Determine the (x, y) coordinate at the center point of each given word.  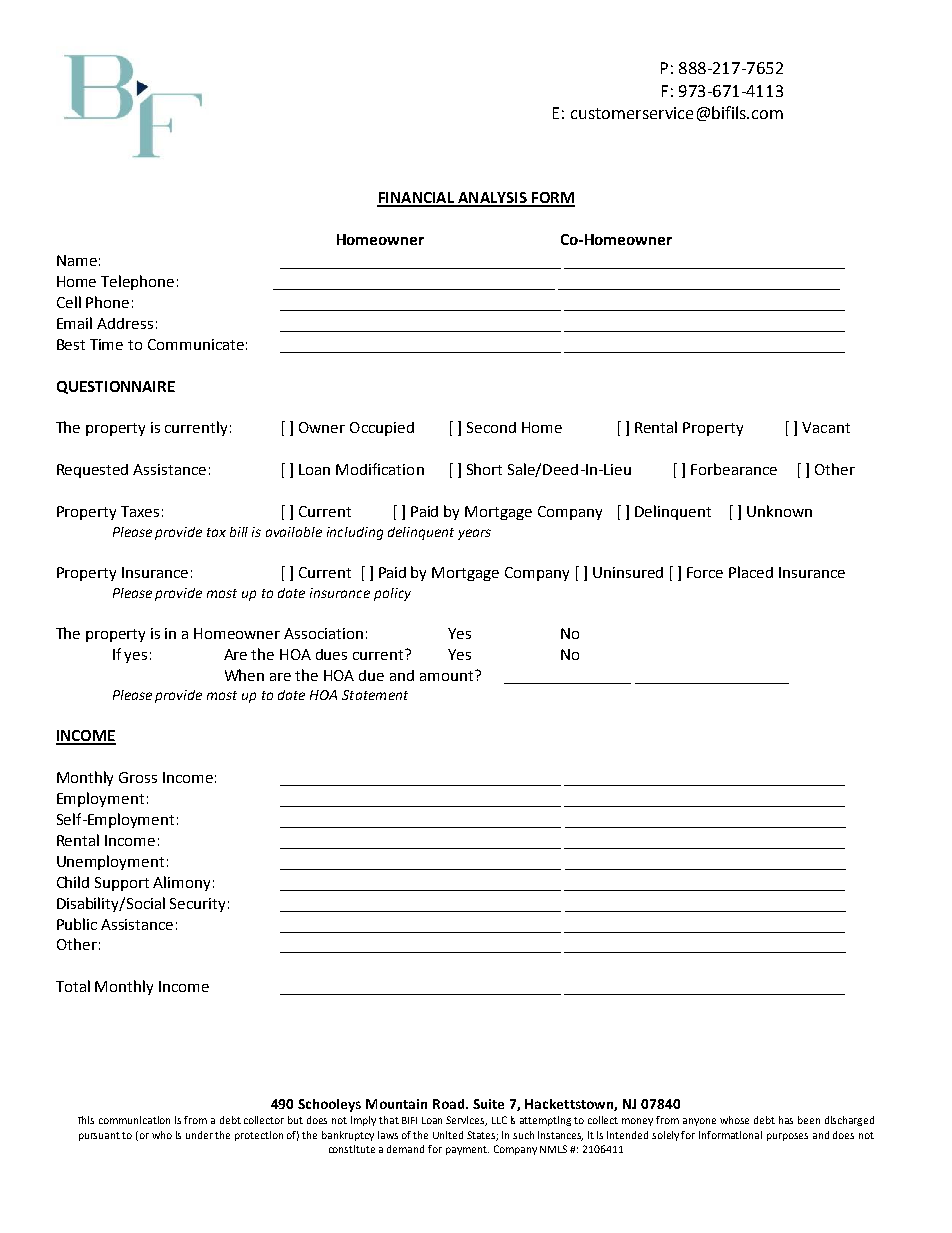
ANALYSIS (492, 199)
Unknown (779, 511)
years (474, 534)
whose (734, 1120)
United (448, 1135)
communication (134, 1120)
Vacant (826, 427)
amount (448, 675)
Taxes (140, 511)
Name (77, 260)
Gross (138, 777)
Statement (375, 695)
